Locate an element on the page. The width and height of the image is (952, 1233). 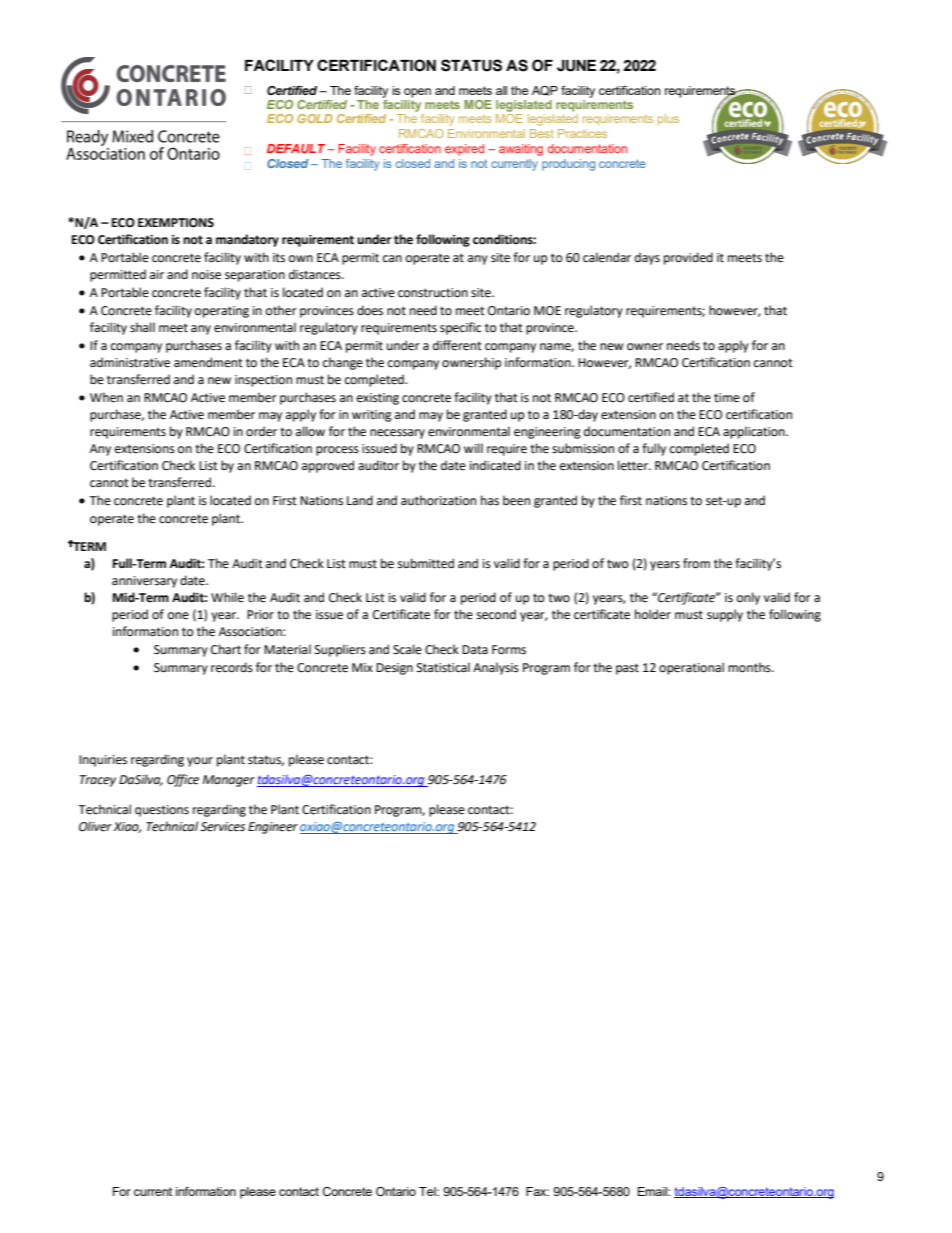
open is located at coordinates (417, 93).
